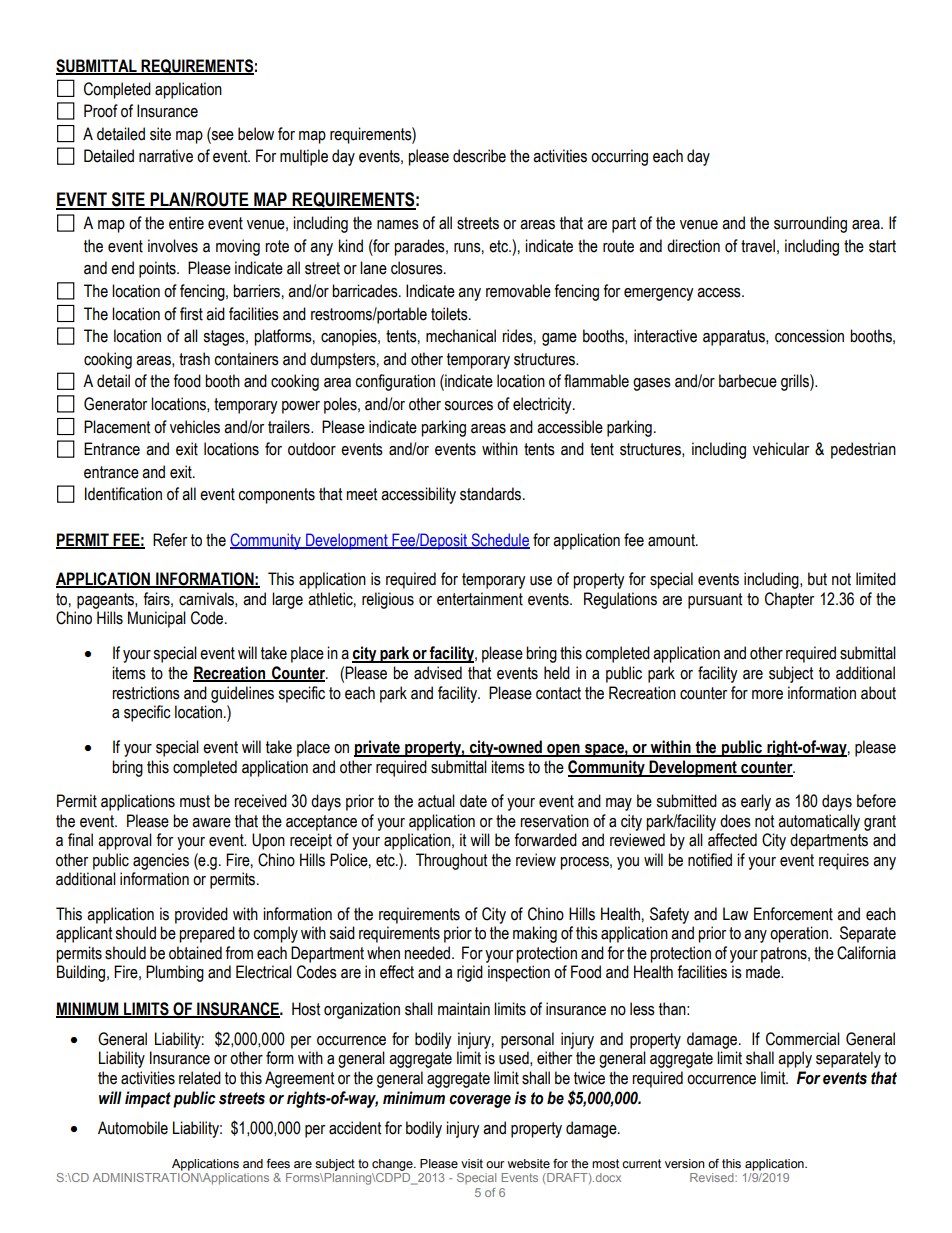 The height and width of the screenshot is (1233, 952). Describe the element at coordinates (470, 973) in the screenshot. I see `rigid` at that location.
